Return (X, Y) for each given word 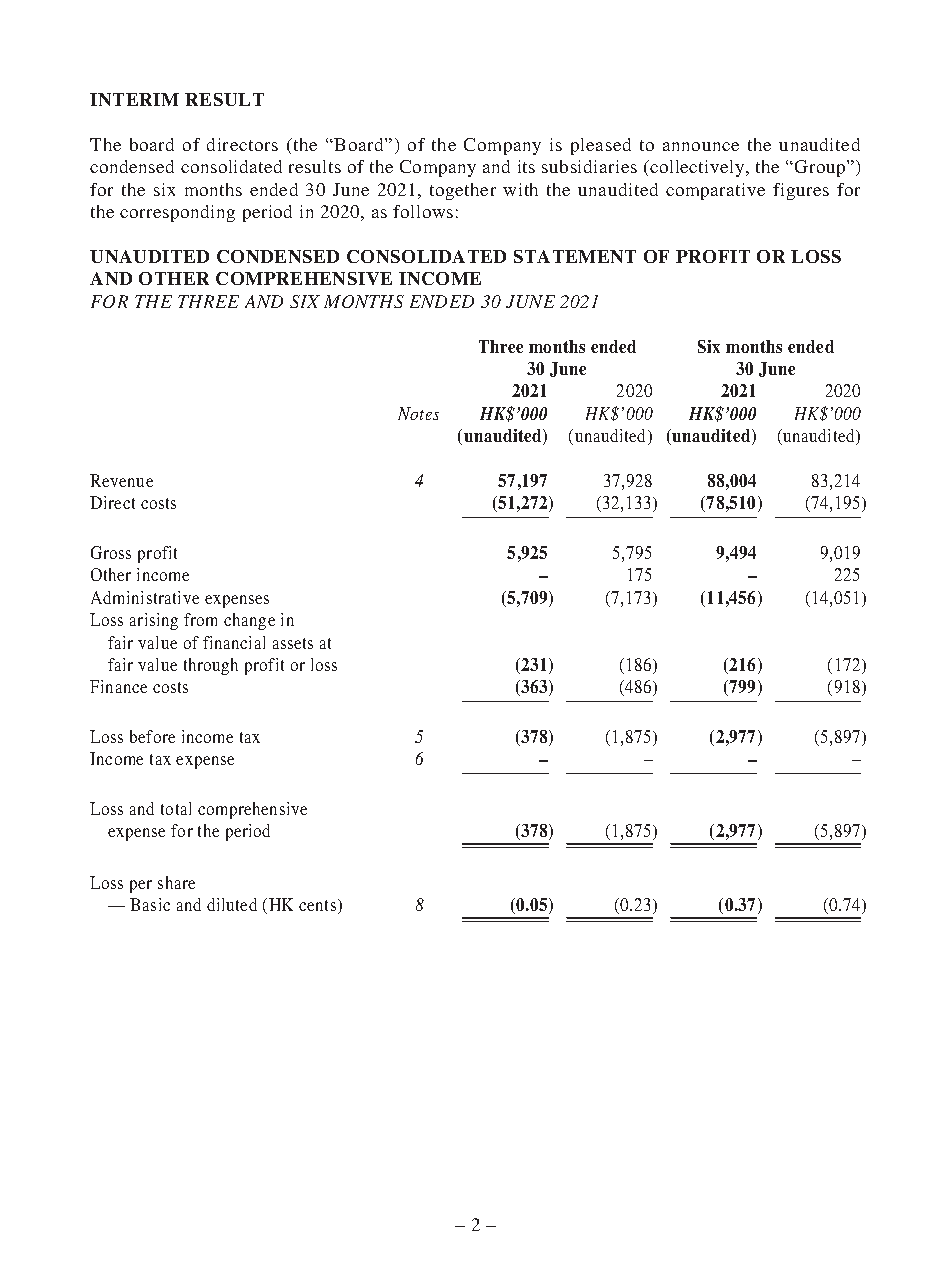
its (526, 166)
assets (293, 643)
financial (234, 642)
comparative (715, 191)
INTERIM (134, 99)
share (176, 882)
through (211, 666)
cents (319, 906)
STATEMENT (575, 256)
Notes (418, 413)
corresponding (177, 213)
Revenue (121, 480)
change (249, 621)
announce (701, 146)
